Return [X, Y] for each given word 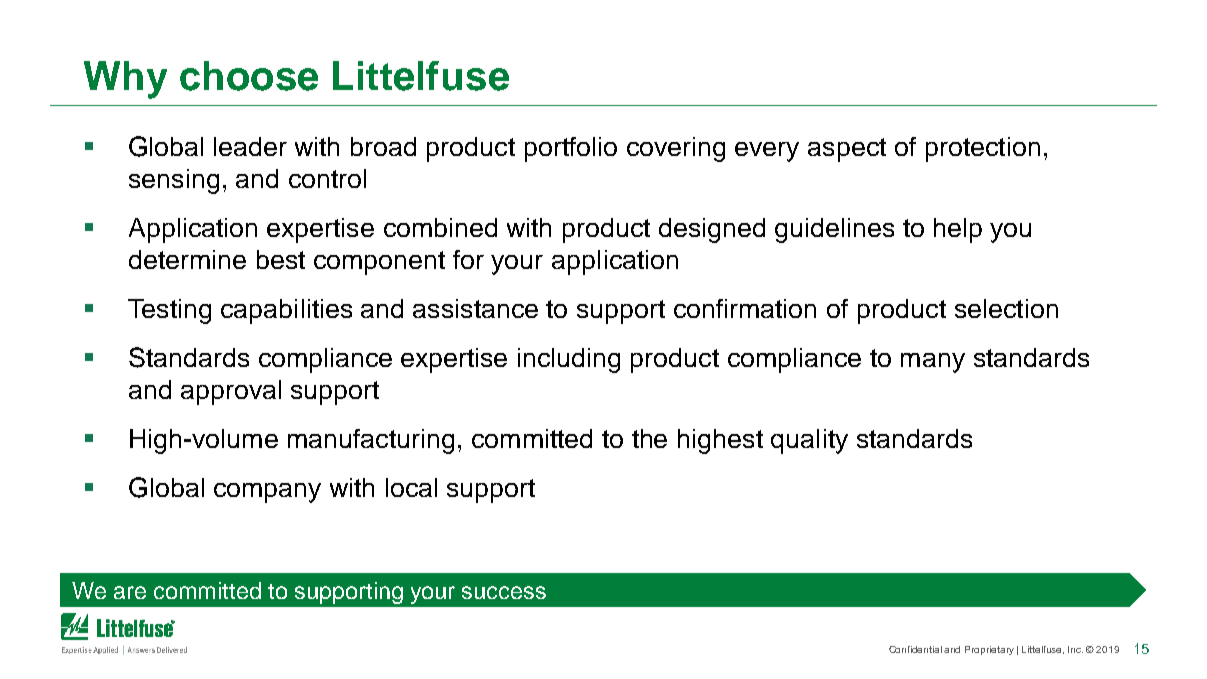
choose [249, 76]
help [958, 230]
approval [231, 392]
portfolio [571, 149]
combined [440, 227]
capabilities [286, 311]
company [267, 493]
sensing [174, 181]
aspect [847, 150]
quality [809, 441]
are [130, 592]
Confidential [915, 649]
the [649, 438]
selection [1006, 308]
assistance [475, 308]
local [411, 487]
